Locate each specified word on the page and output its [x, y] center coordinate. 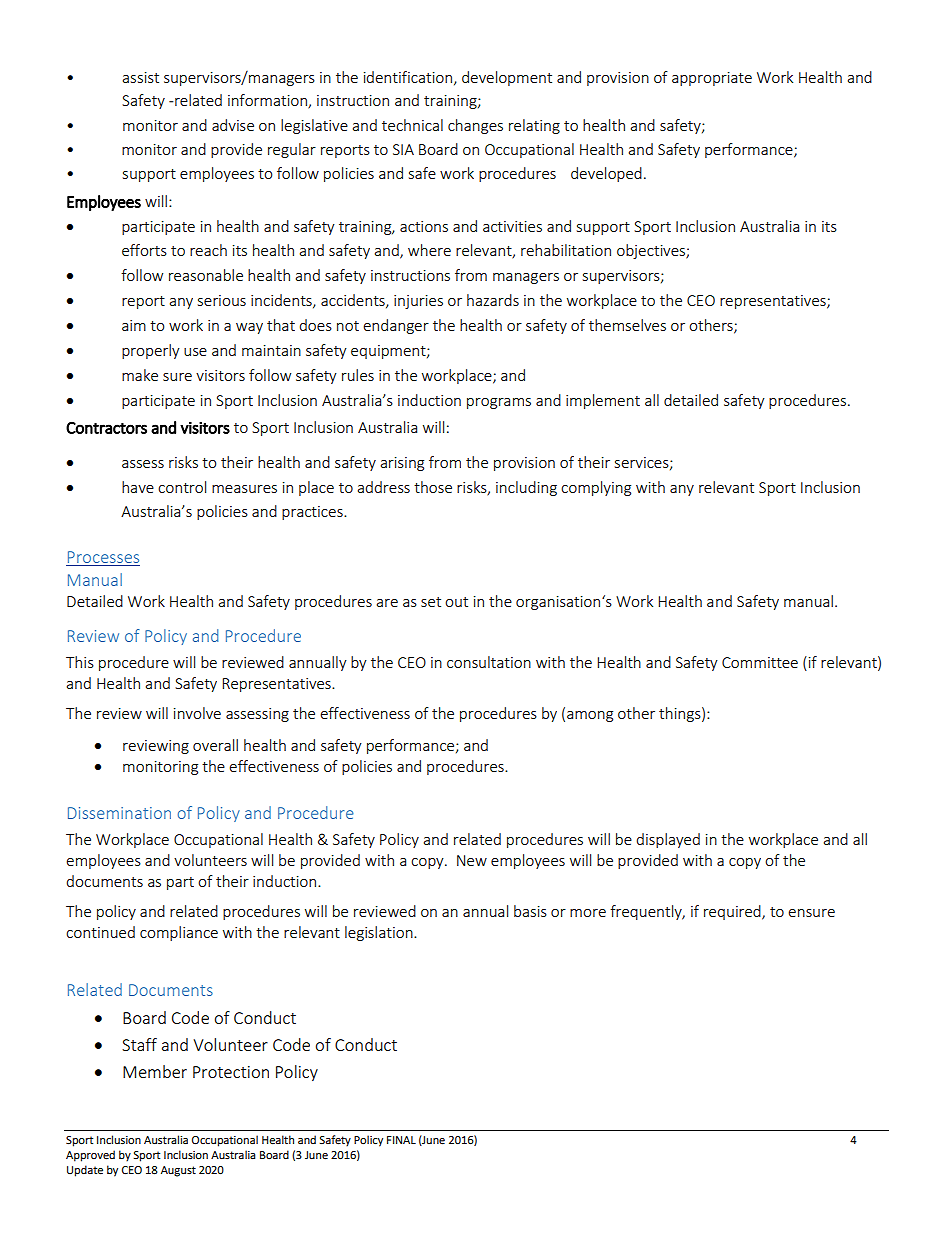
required [733, 912]
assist [140, 77]
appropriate [712, 79]
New [472, 860]
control [182, 487]
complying [596, 488]
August [178, 1171]
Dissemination [119, 813]
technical [412, 125]
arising [402, 464]
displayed [668, 840]
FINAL [401, 1140]
